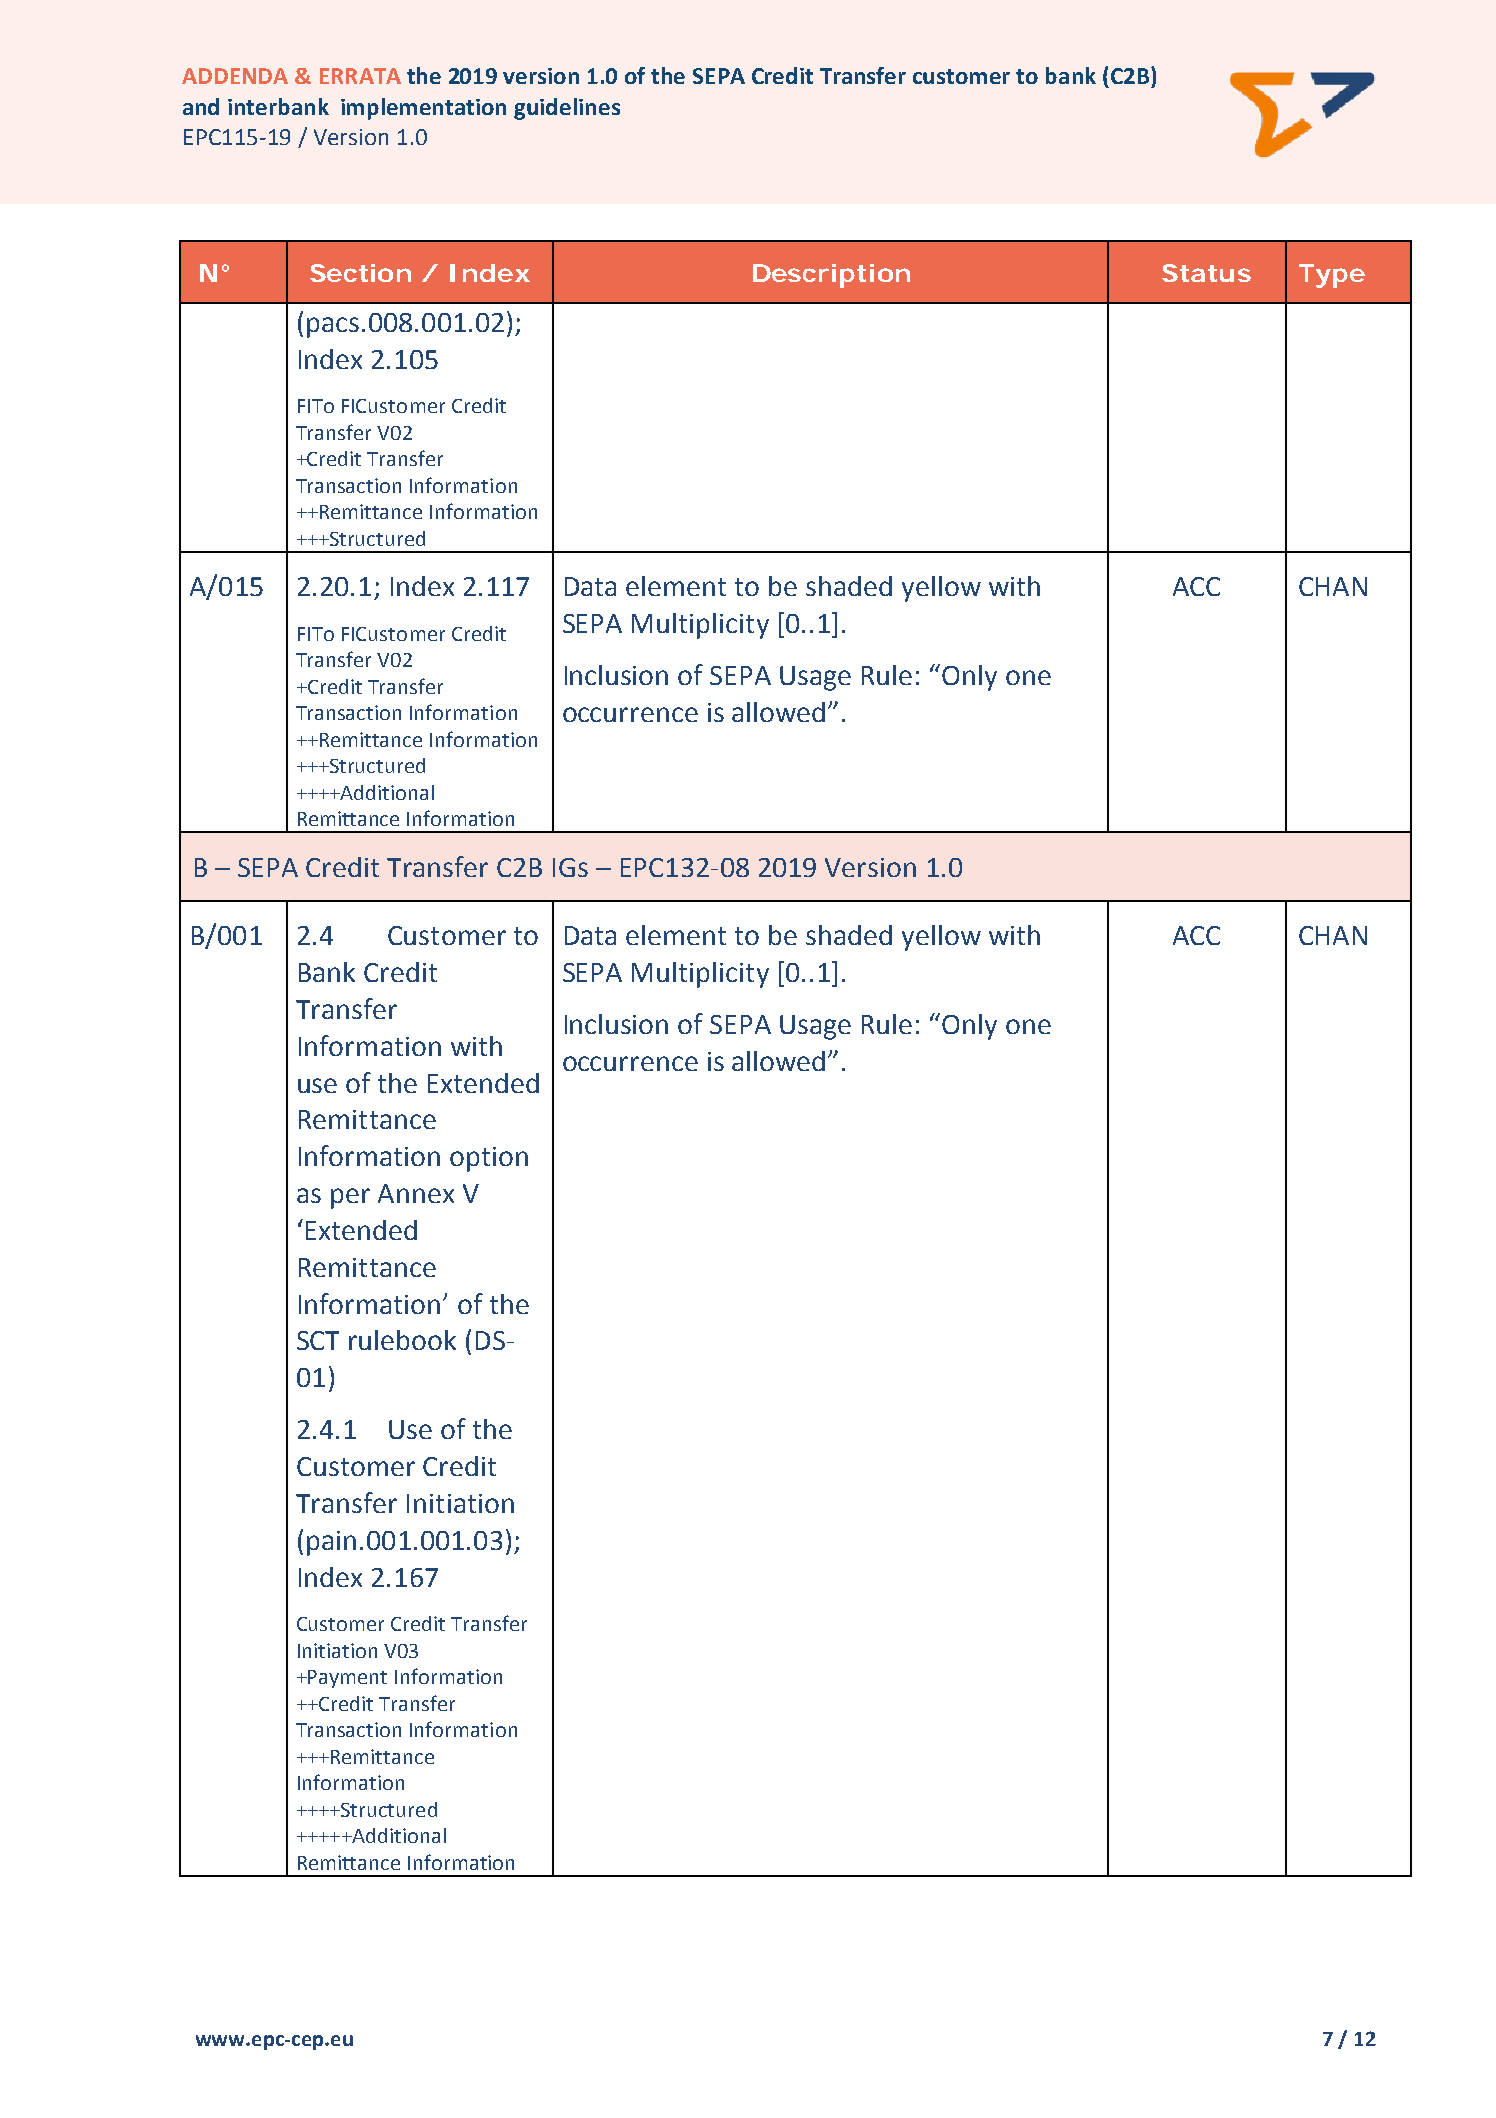 This document has height=2118, width=1496. Describe the element at coordinates (360, 76) in the document. I see `ERRATA` at that location.
